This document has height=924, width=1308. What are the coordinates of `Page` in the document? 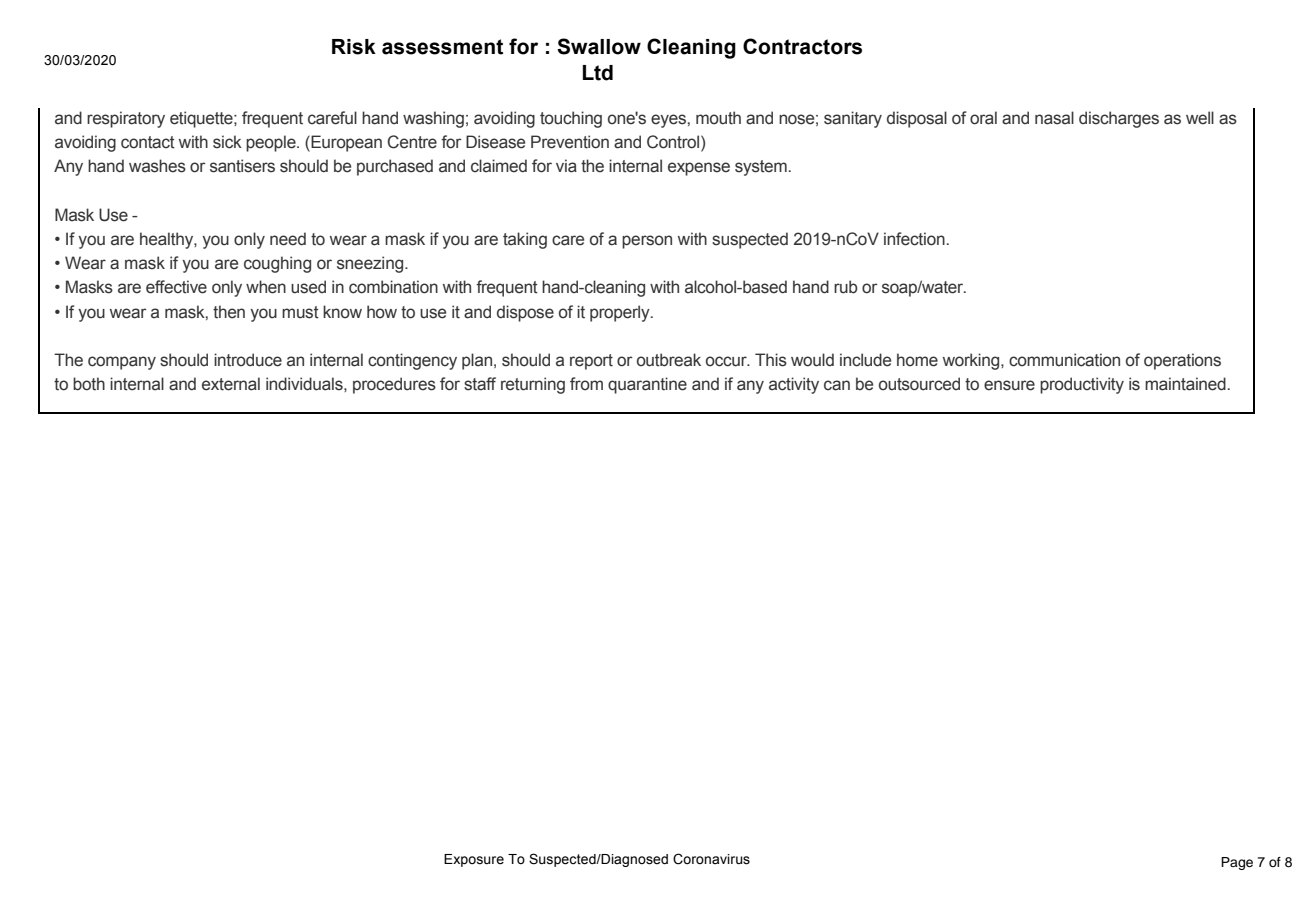 It's located at (1237, 863).
